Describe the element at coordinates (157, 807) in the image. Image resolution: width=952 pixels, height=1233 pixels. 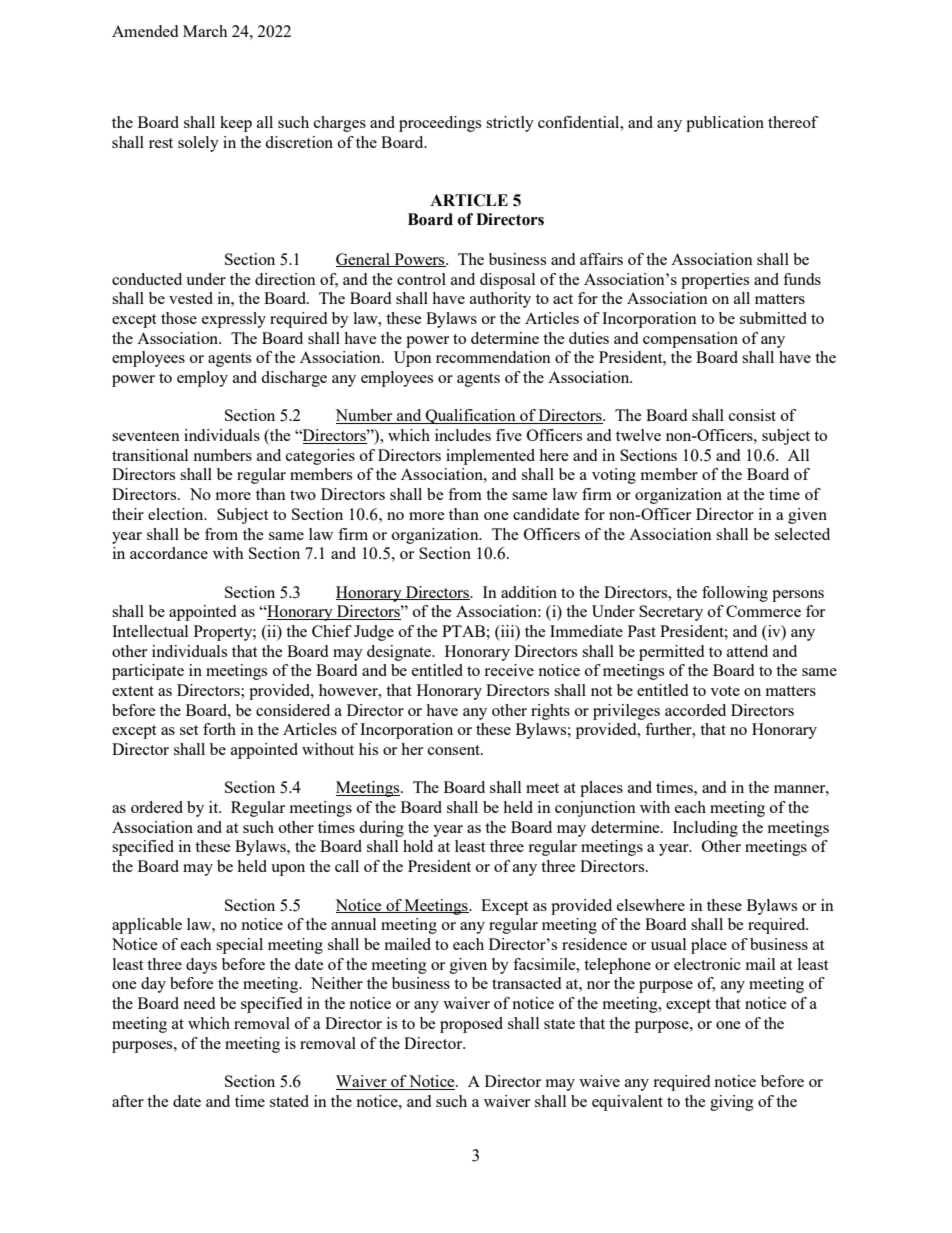
I see `ordered` at that location.
